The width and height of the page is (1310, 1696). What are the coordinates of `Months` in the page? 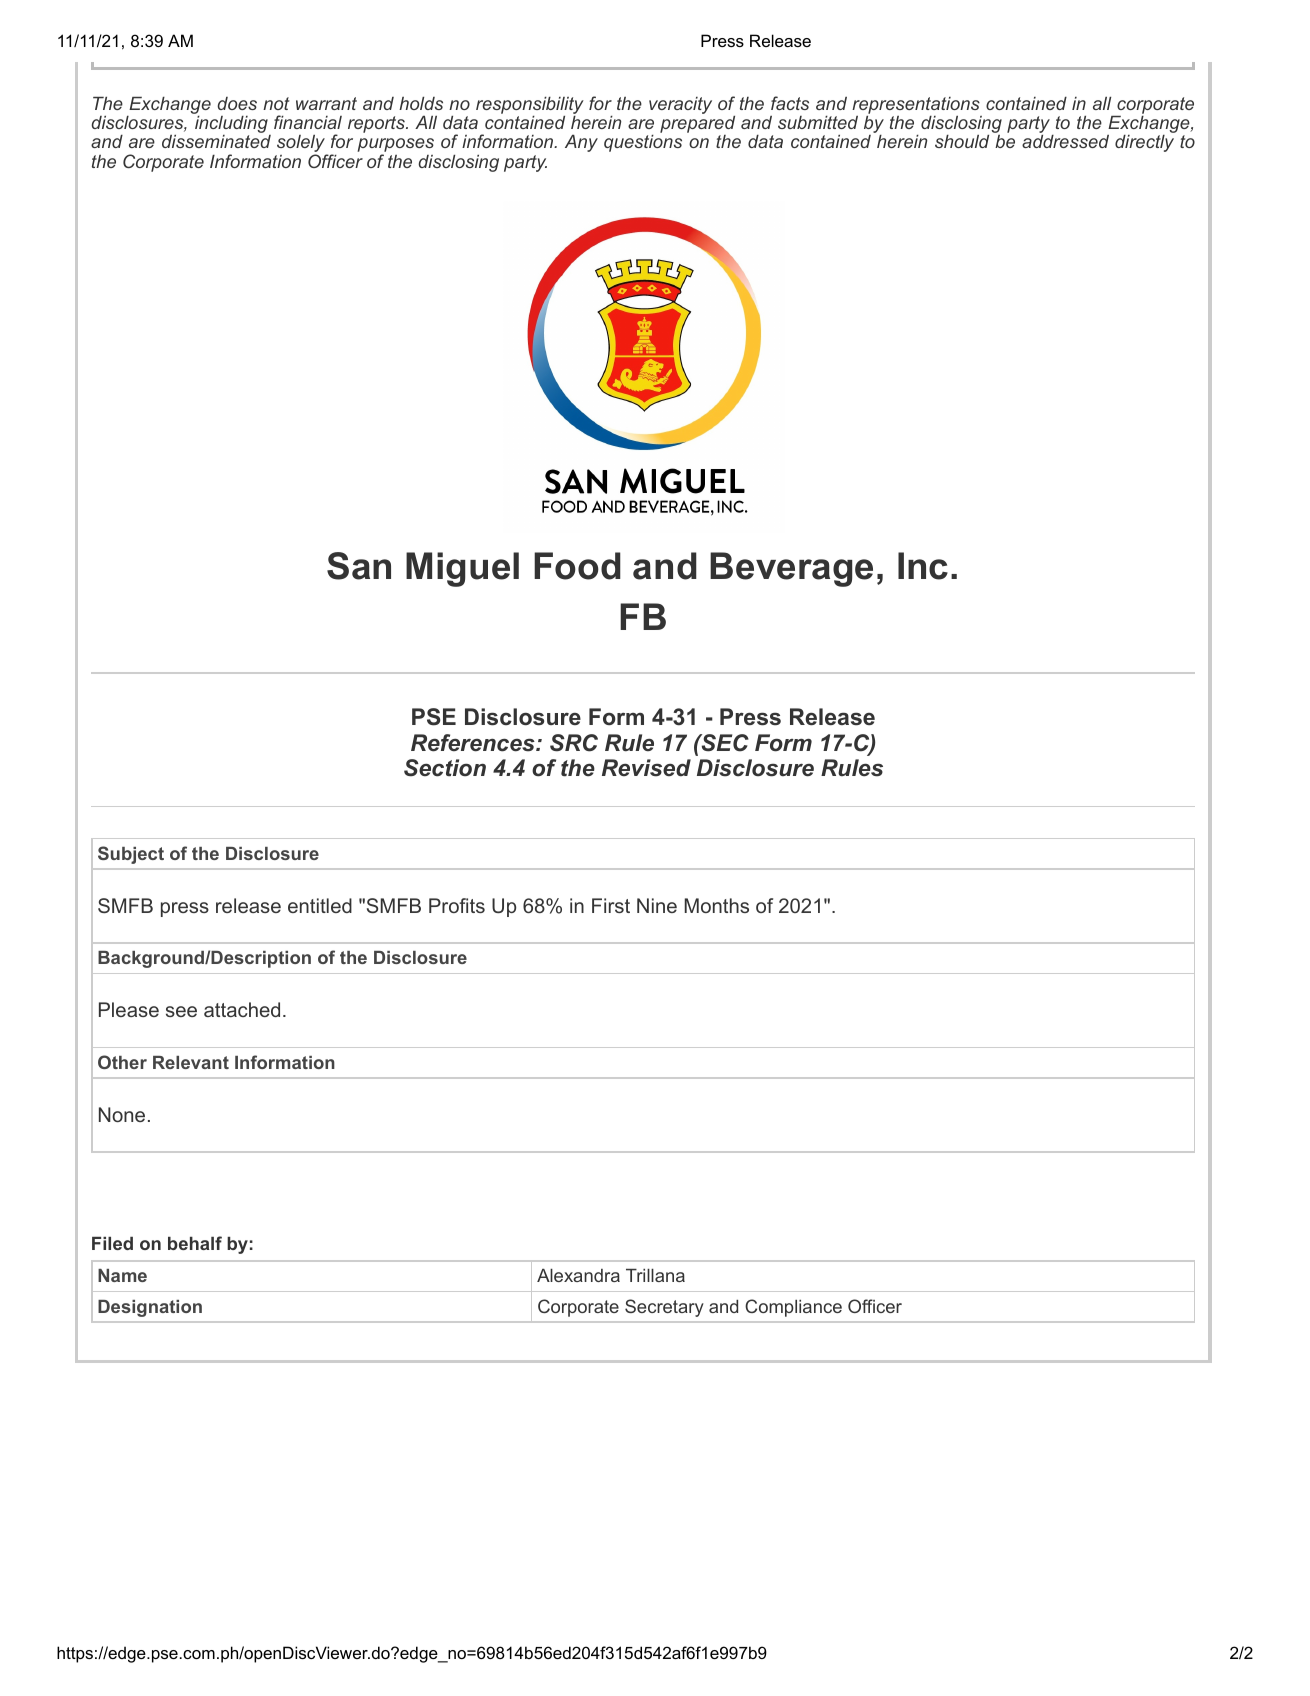 It's located at (717, 905).
